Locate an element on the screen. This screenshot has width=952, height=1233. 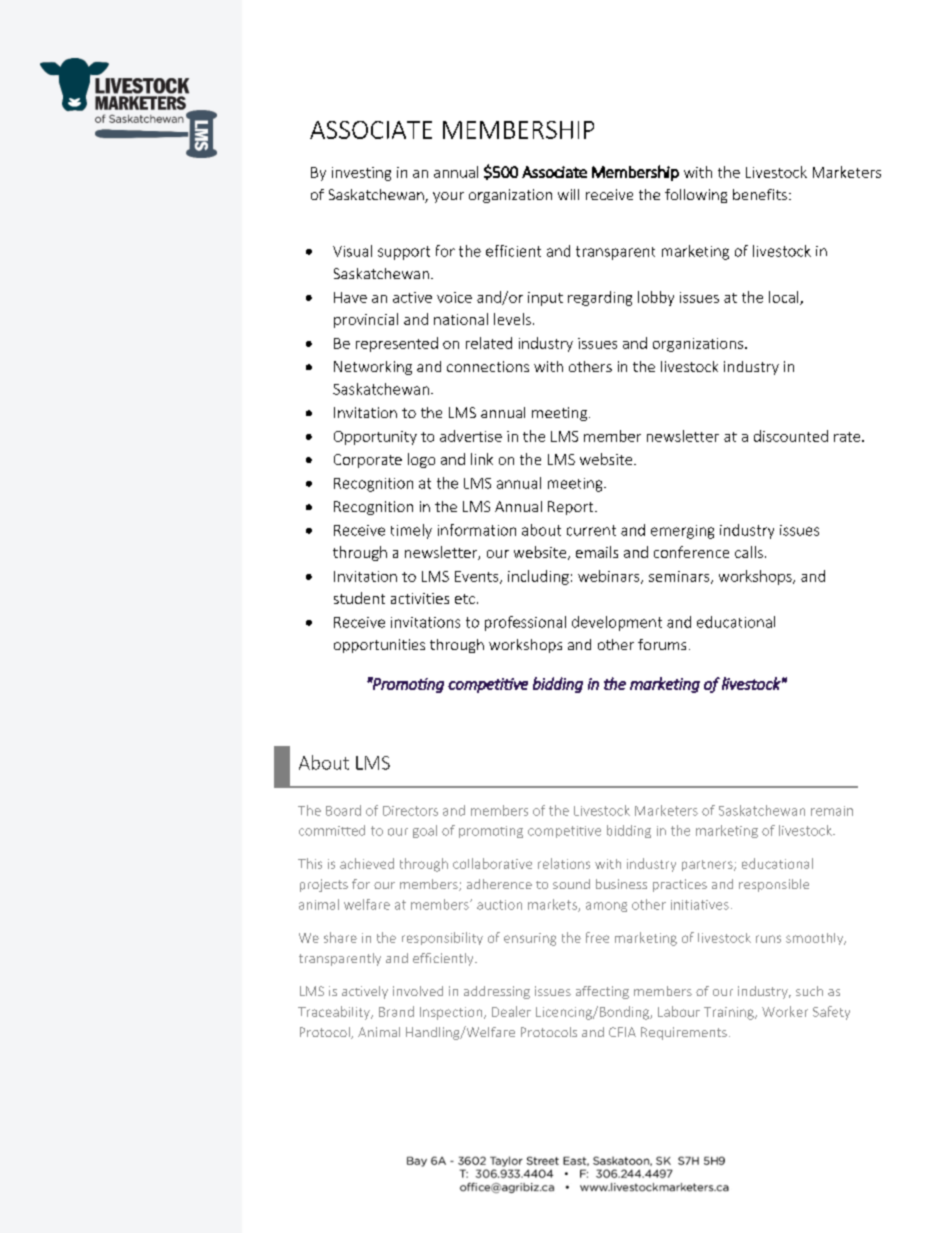
calls is located at coordinates (749, 552).
